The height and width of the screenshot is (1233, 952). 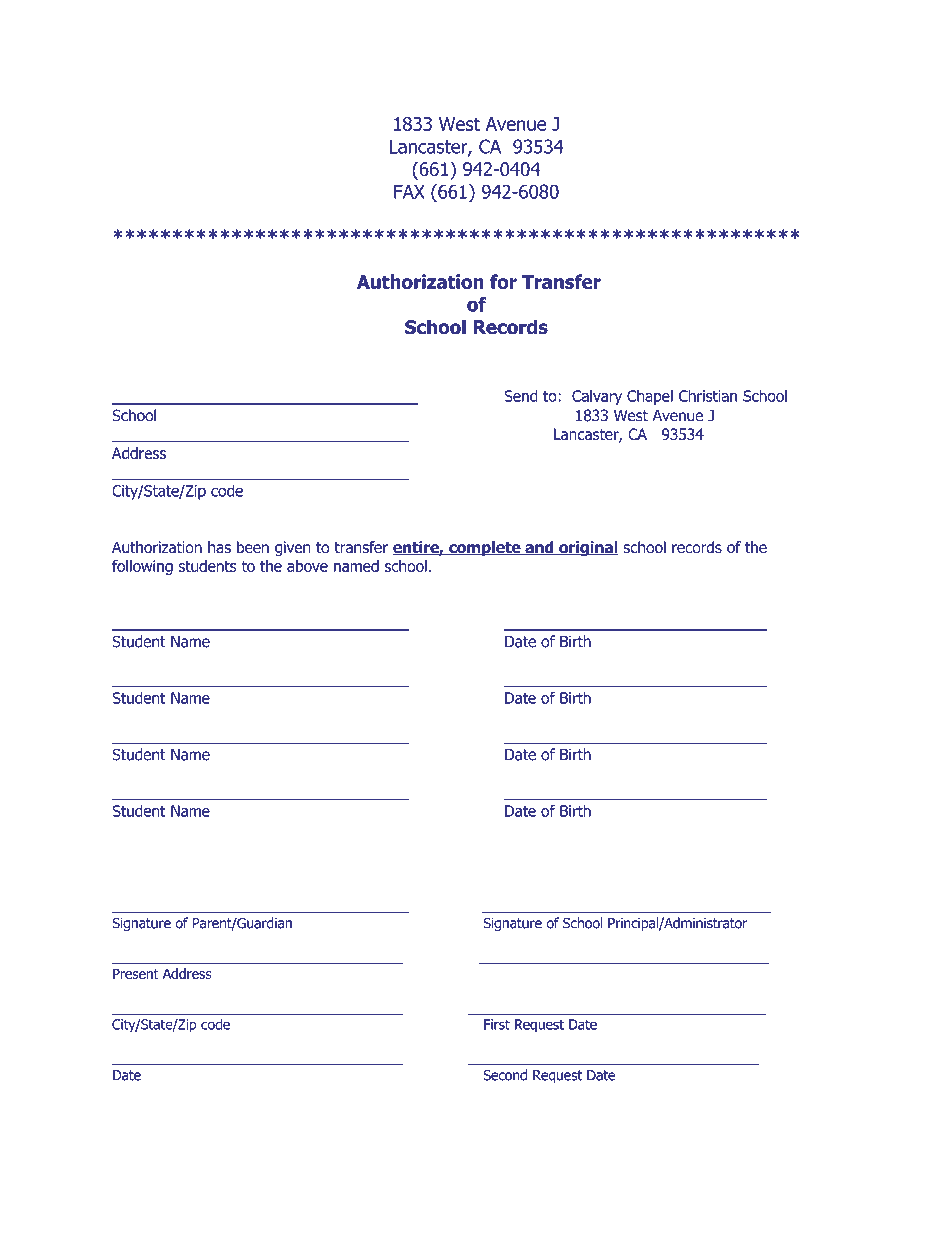 I want to click on original, so click(x=588, y=549).
